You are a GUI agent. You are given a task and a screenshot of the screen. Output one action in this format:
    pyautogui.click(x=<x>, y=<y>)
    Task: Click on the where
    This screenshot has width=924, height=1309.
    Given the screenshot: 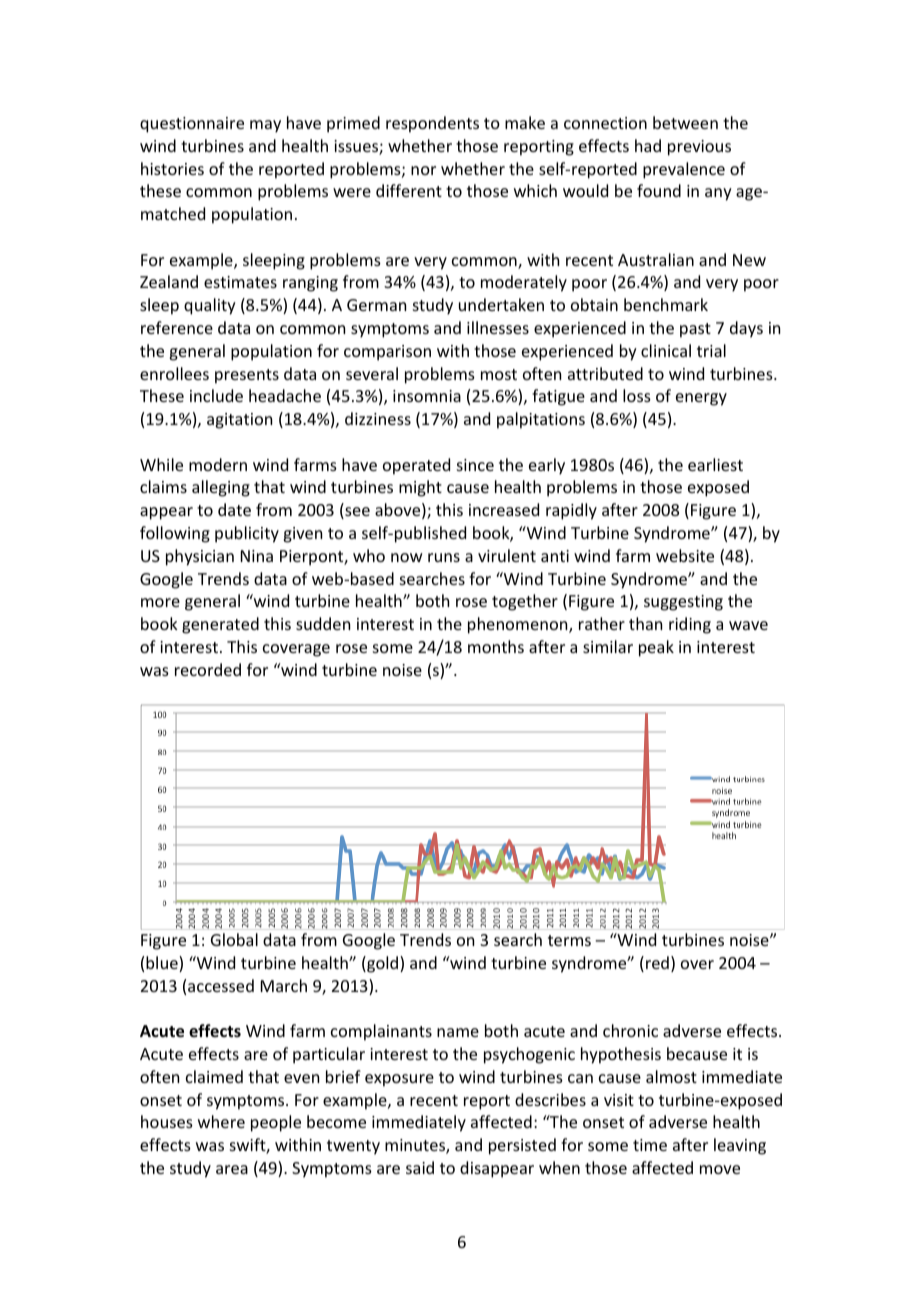 What is the action you would take?
    pyautogui.click(x=221, y=1121)
